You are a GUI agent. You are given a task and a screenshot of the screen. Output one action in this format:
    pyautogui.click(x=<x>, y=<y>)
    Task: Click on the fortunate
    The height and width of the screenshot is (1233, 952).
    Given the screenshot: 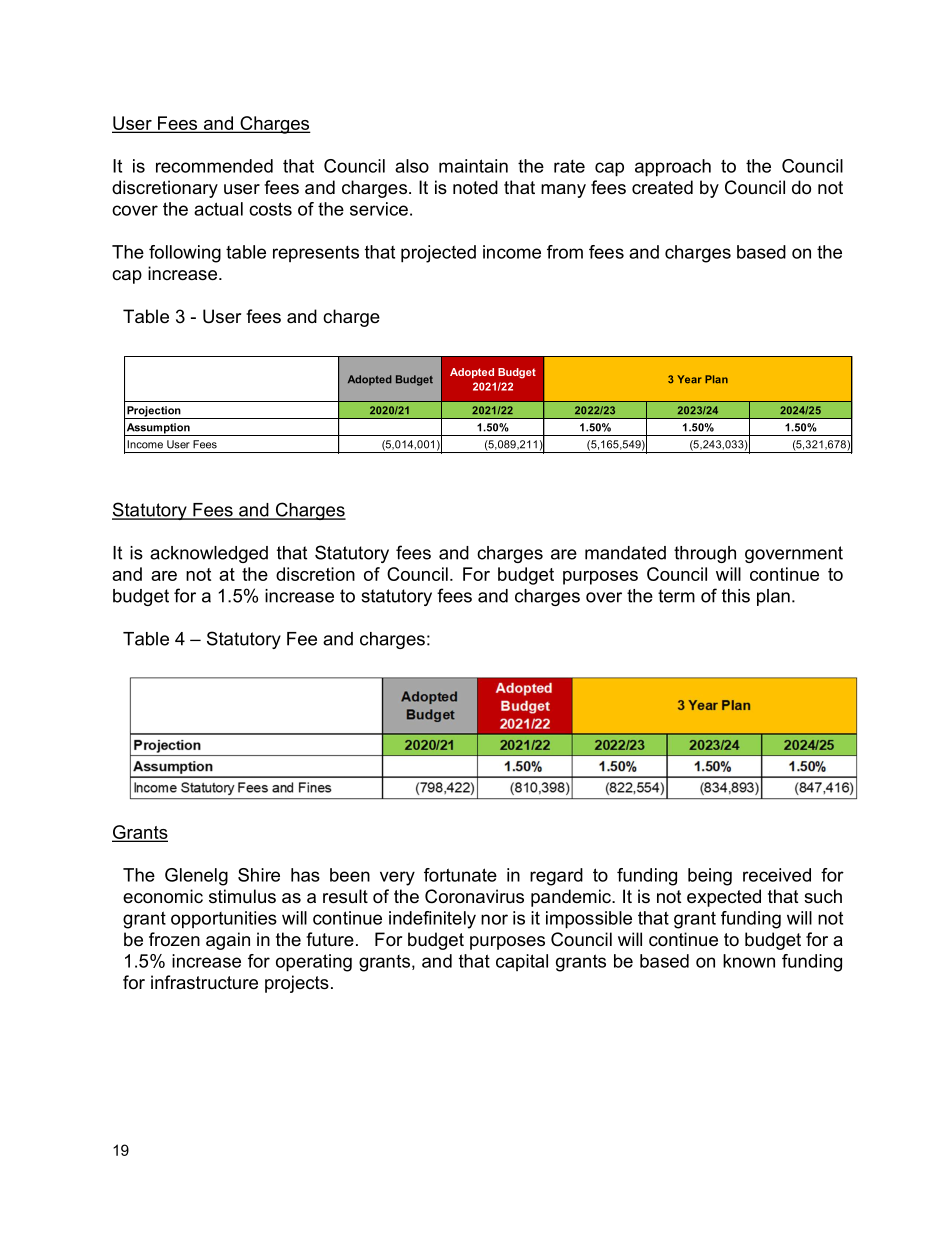 What is the action you would take?
    pyautogui.click(x=460, y=875)
